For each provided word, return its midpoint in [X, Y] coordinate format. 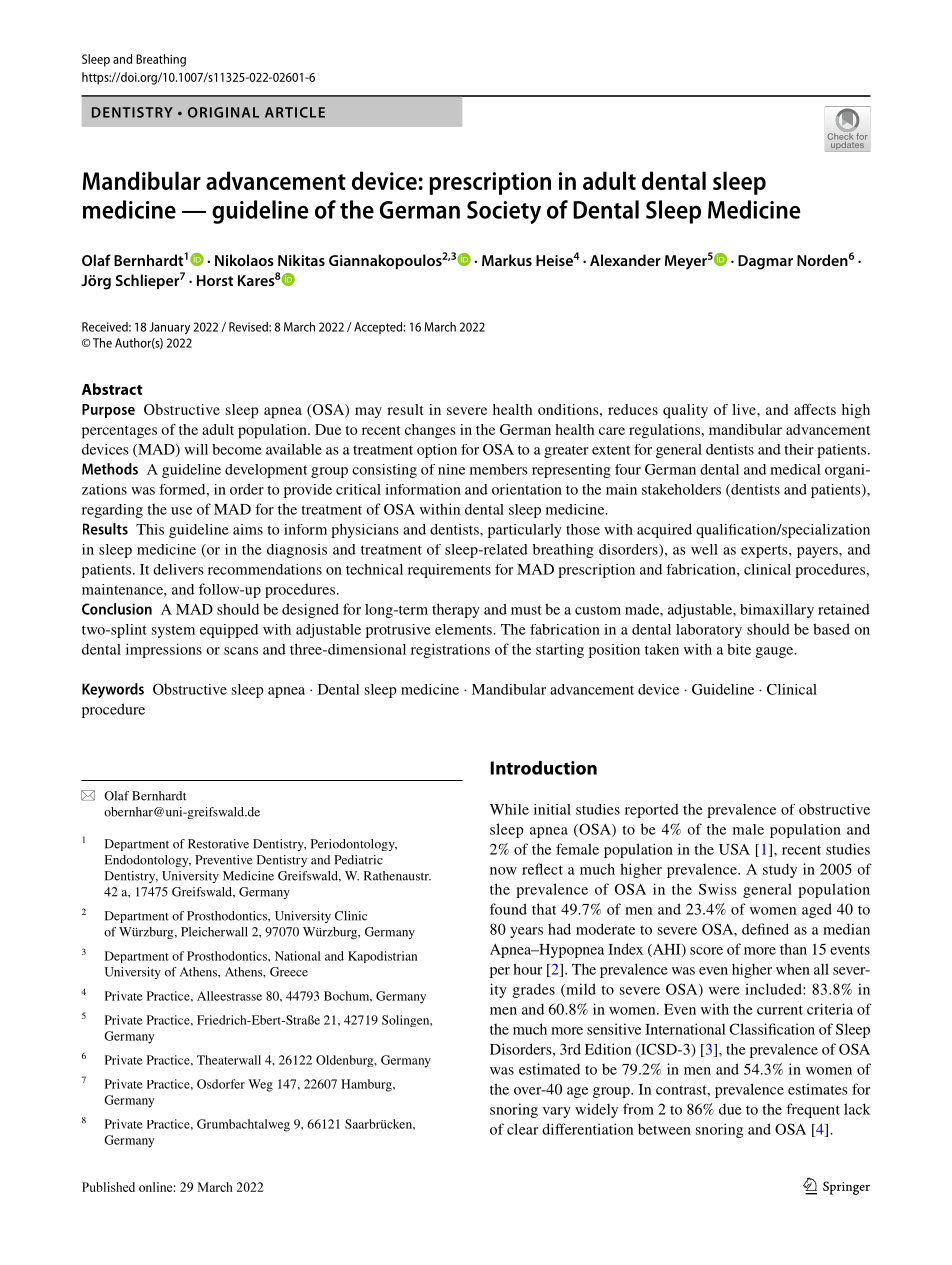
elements [464, 629]
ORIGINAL [223, 112]
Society [504, 212]
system [173, 631]
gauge [775, 652]
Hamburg [367, 1085]
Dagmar [765, 262]
